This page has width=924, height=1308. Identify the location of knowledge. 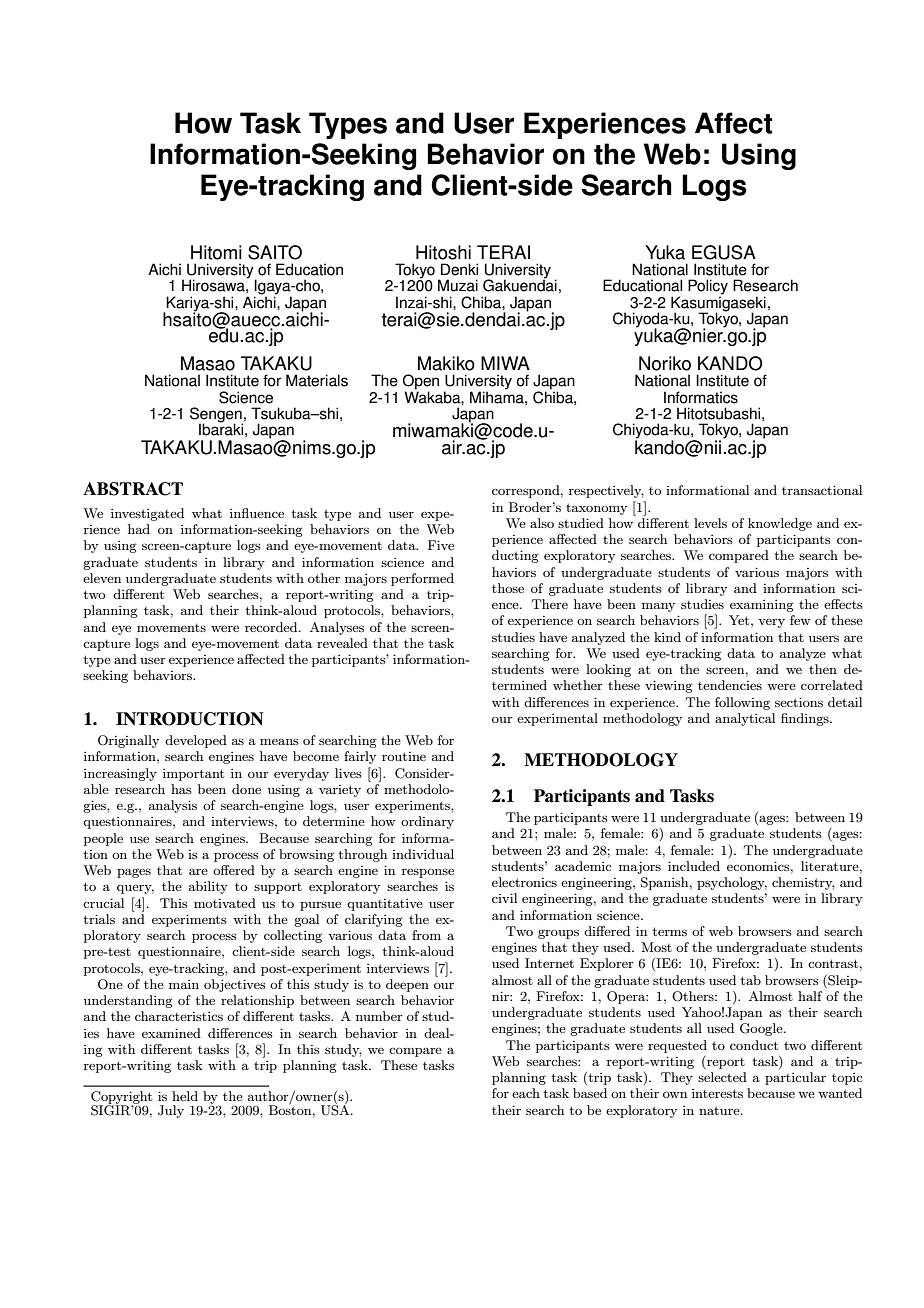
(780, 524).
